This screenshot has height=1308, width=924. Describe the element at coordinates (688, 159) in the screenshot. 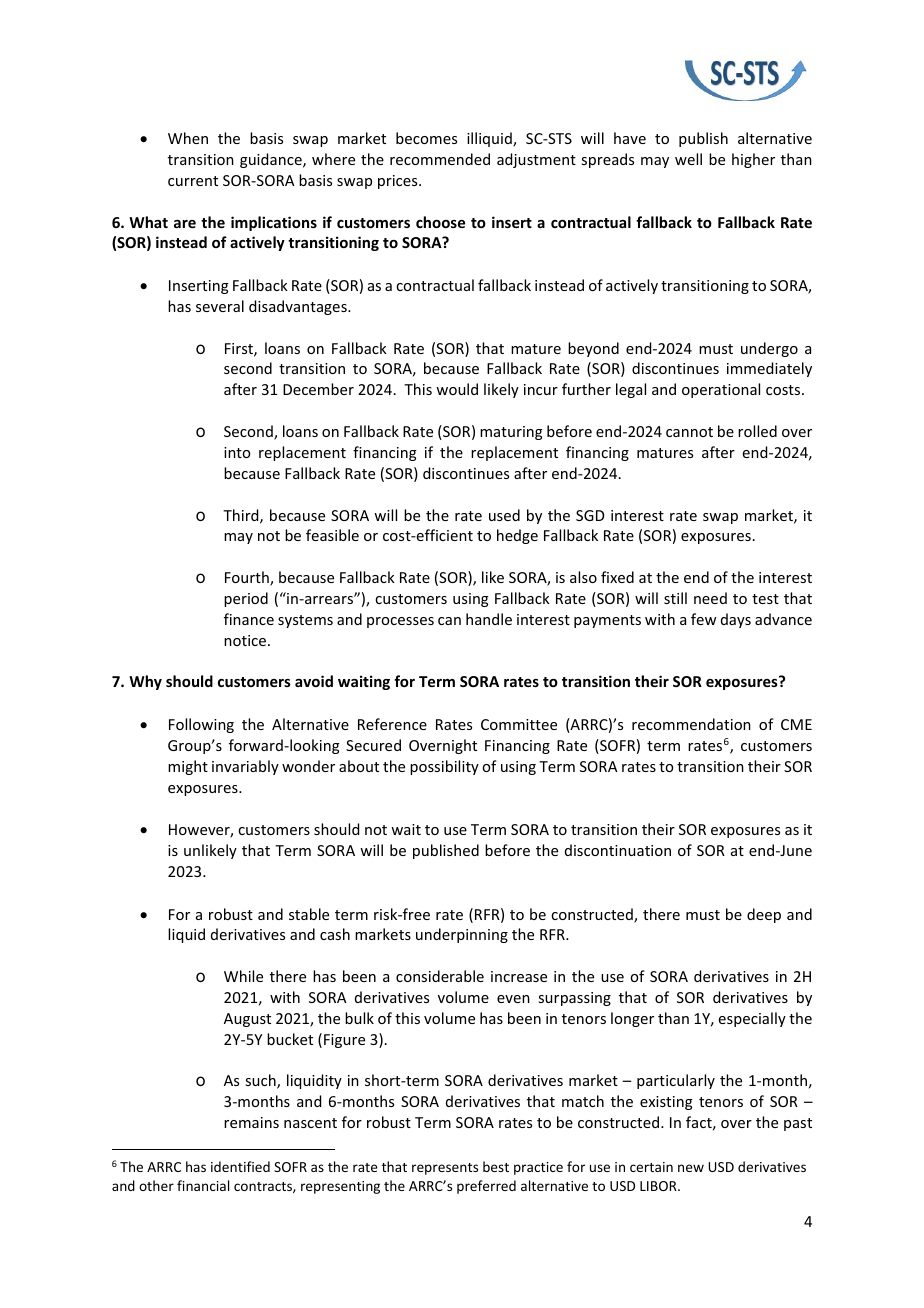

I see `well` at that location.
